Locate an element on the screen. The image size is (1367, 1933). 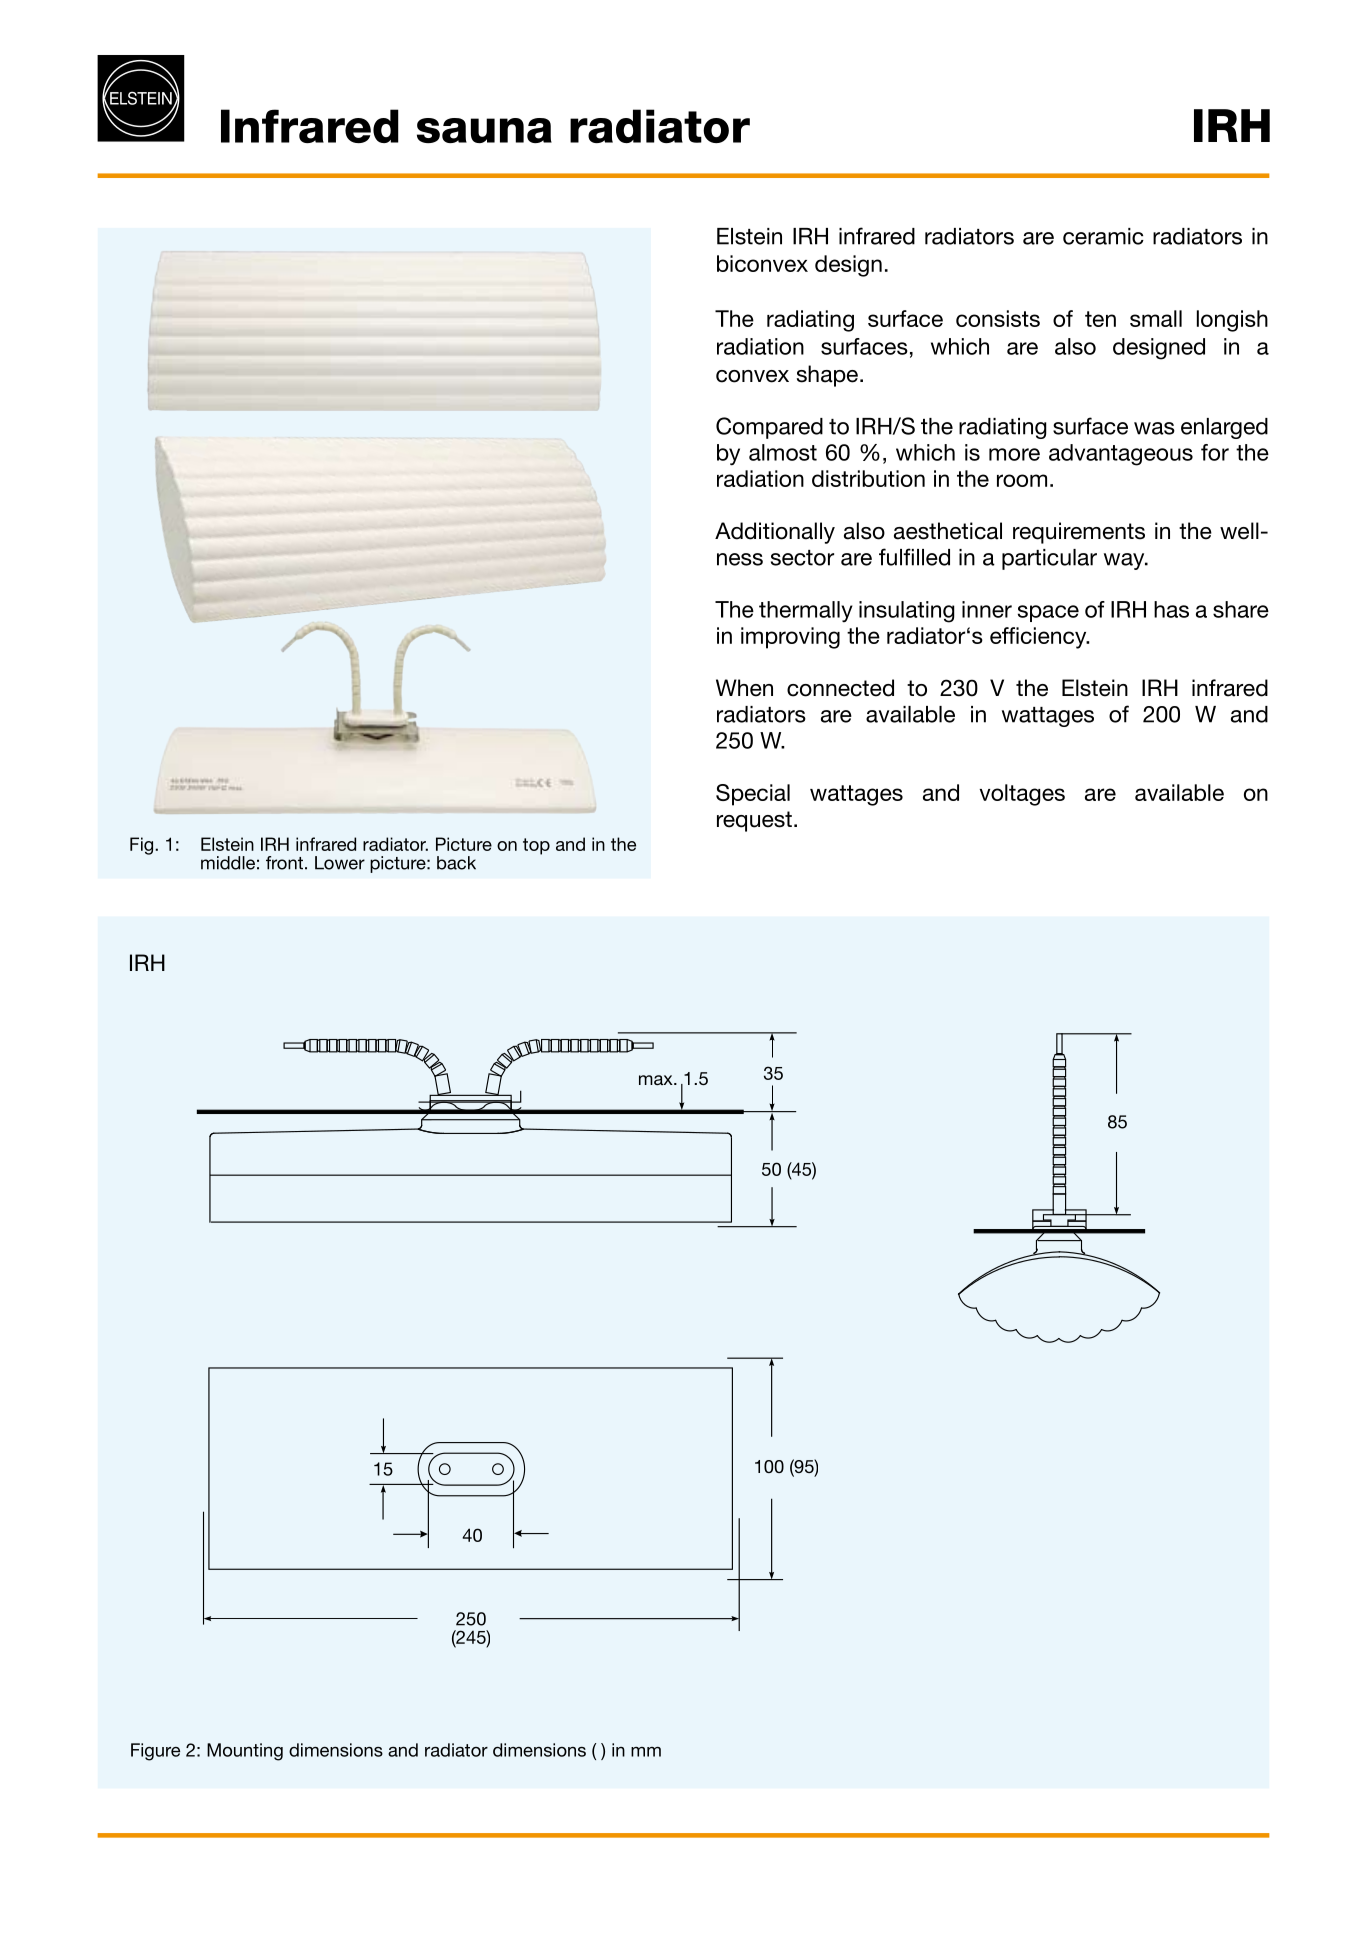
sauna is located at coordinates (484, 130).
